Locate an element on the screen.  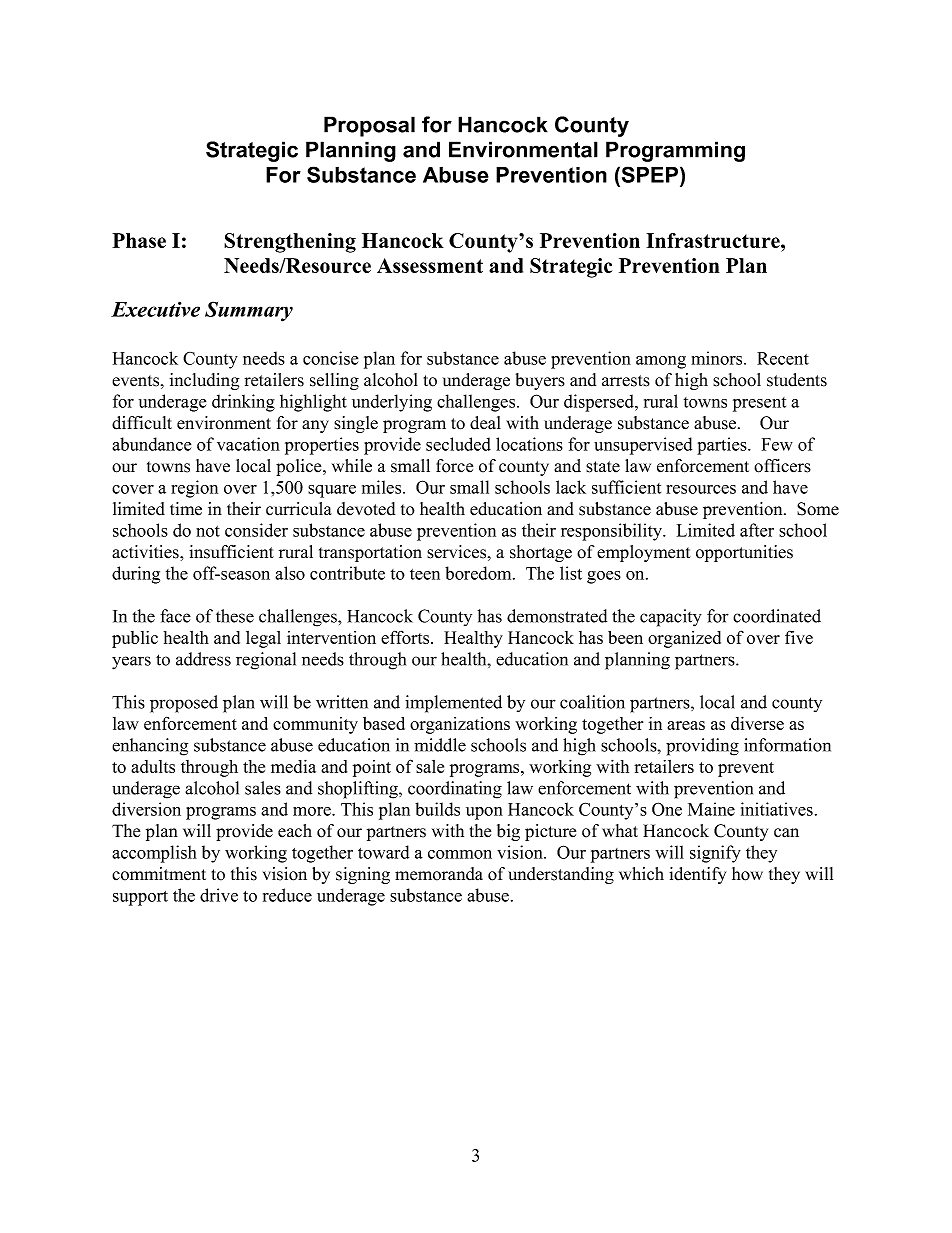
Assessment is located at coordinates (430, 265).
